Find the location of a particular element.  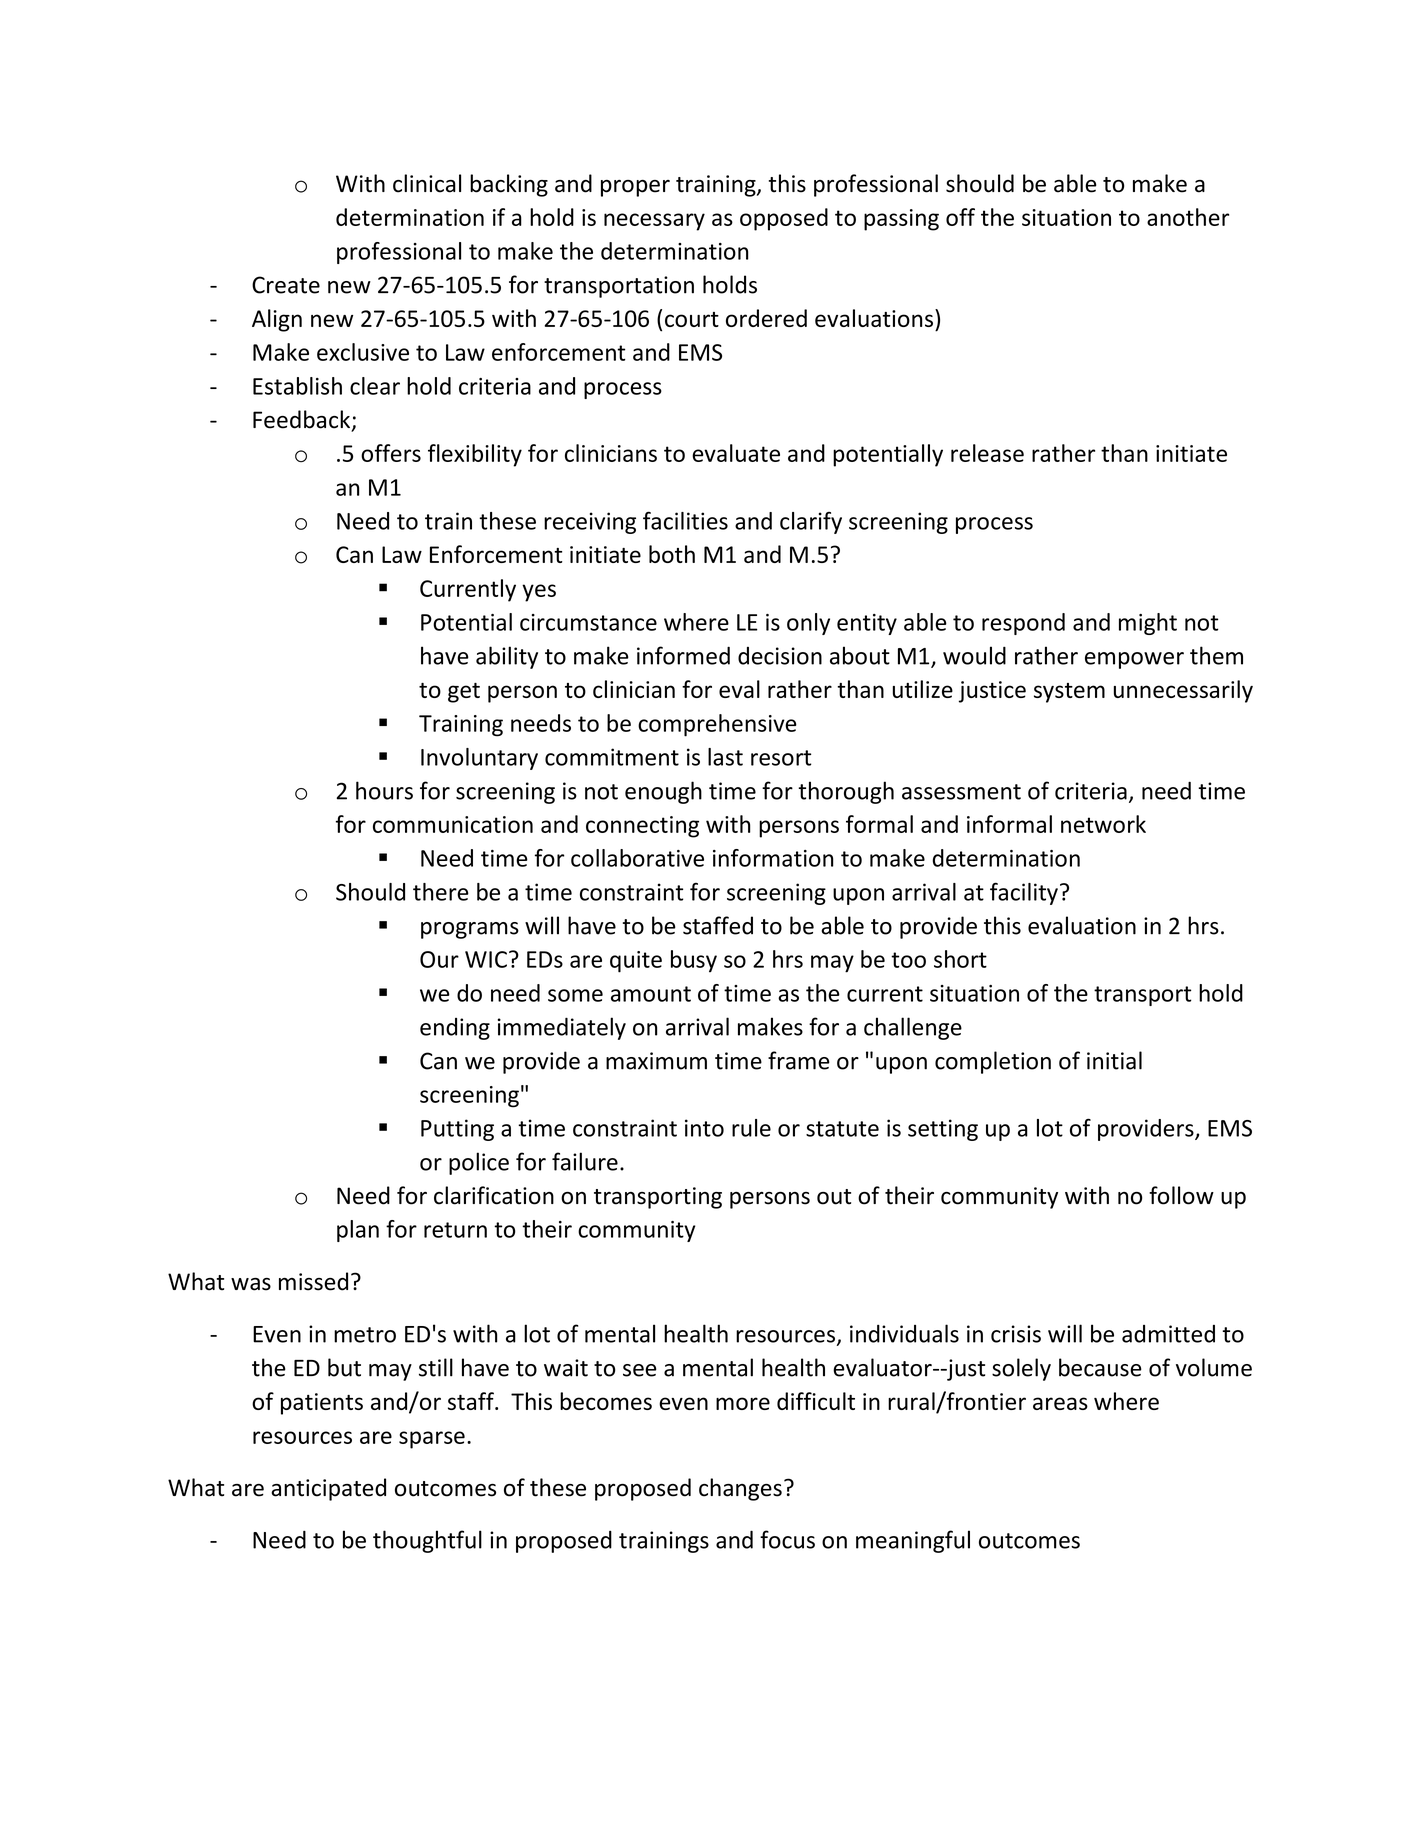

opposed is located at coordinates (784, 219).
